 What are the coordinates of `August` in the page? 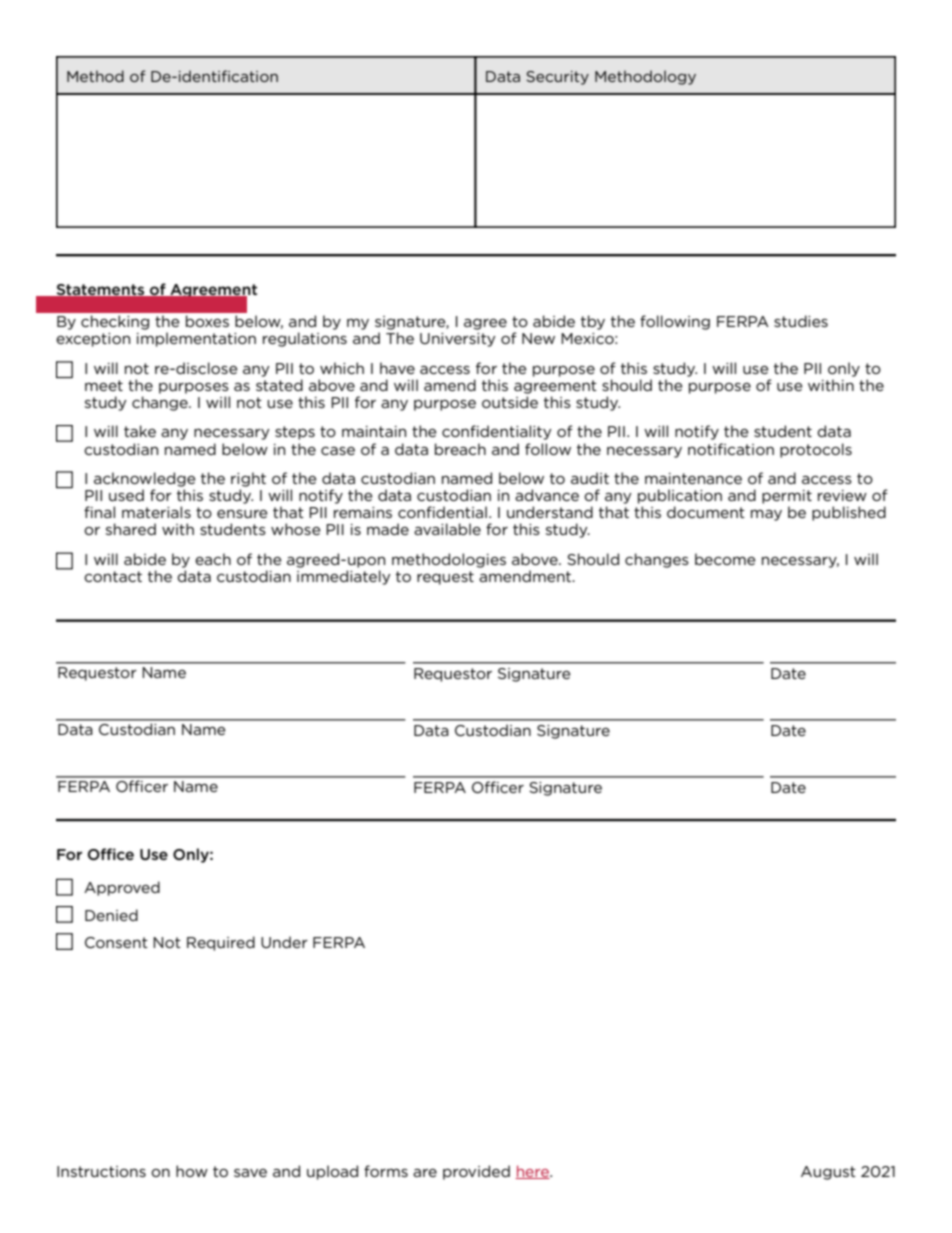 It's located at (828, 1173).
